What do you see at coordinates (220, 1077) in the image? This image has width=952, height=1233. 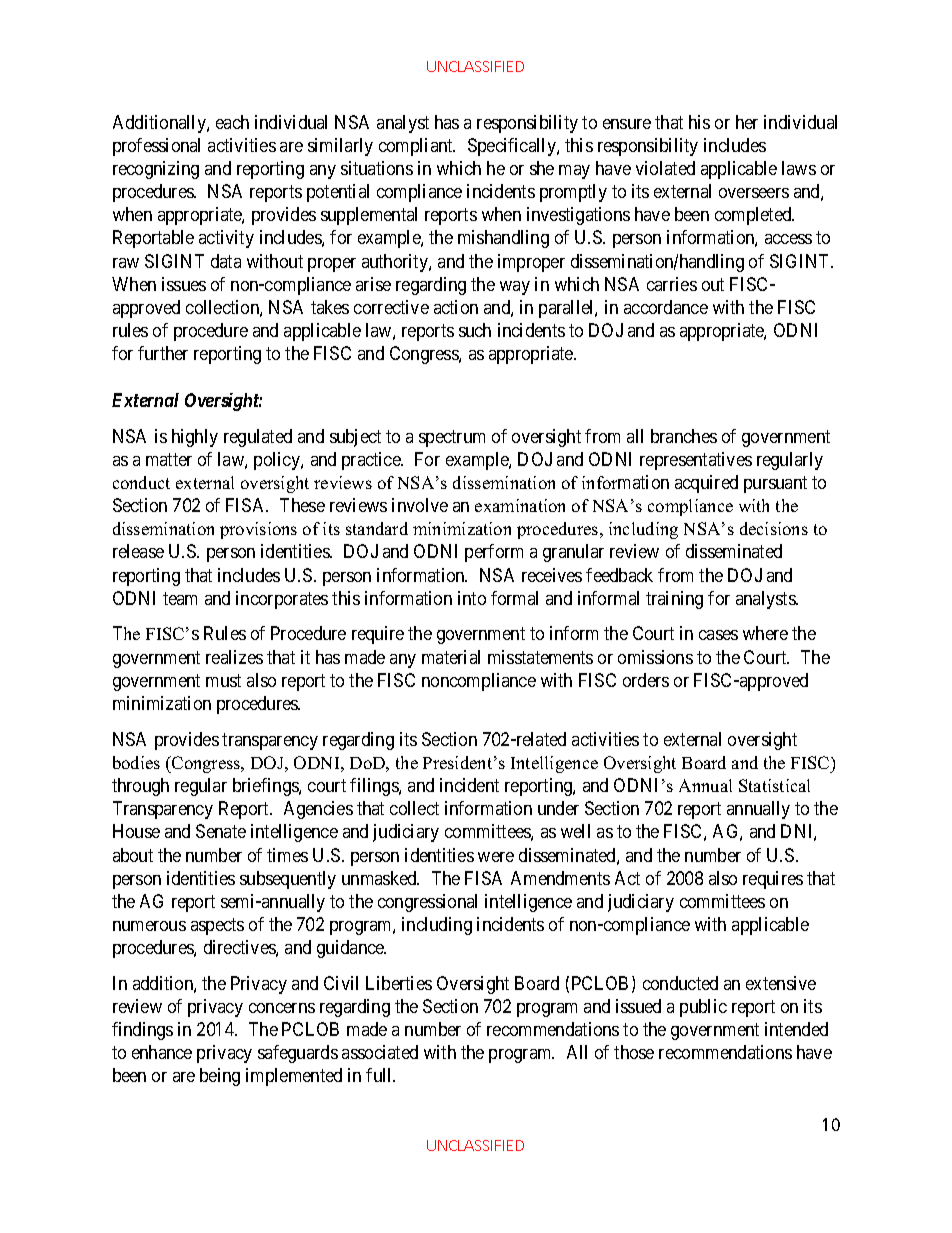 I see `being` at bounding box center [220, 1077].
